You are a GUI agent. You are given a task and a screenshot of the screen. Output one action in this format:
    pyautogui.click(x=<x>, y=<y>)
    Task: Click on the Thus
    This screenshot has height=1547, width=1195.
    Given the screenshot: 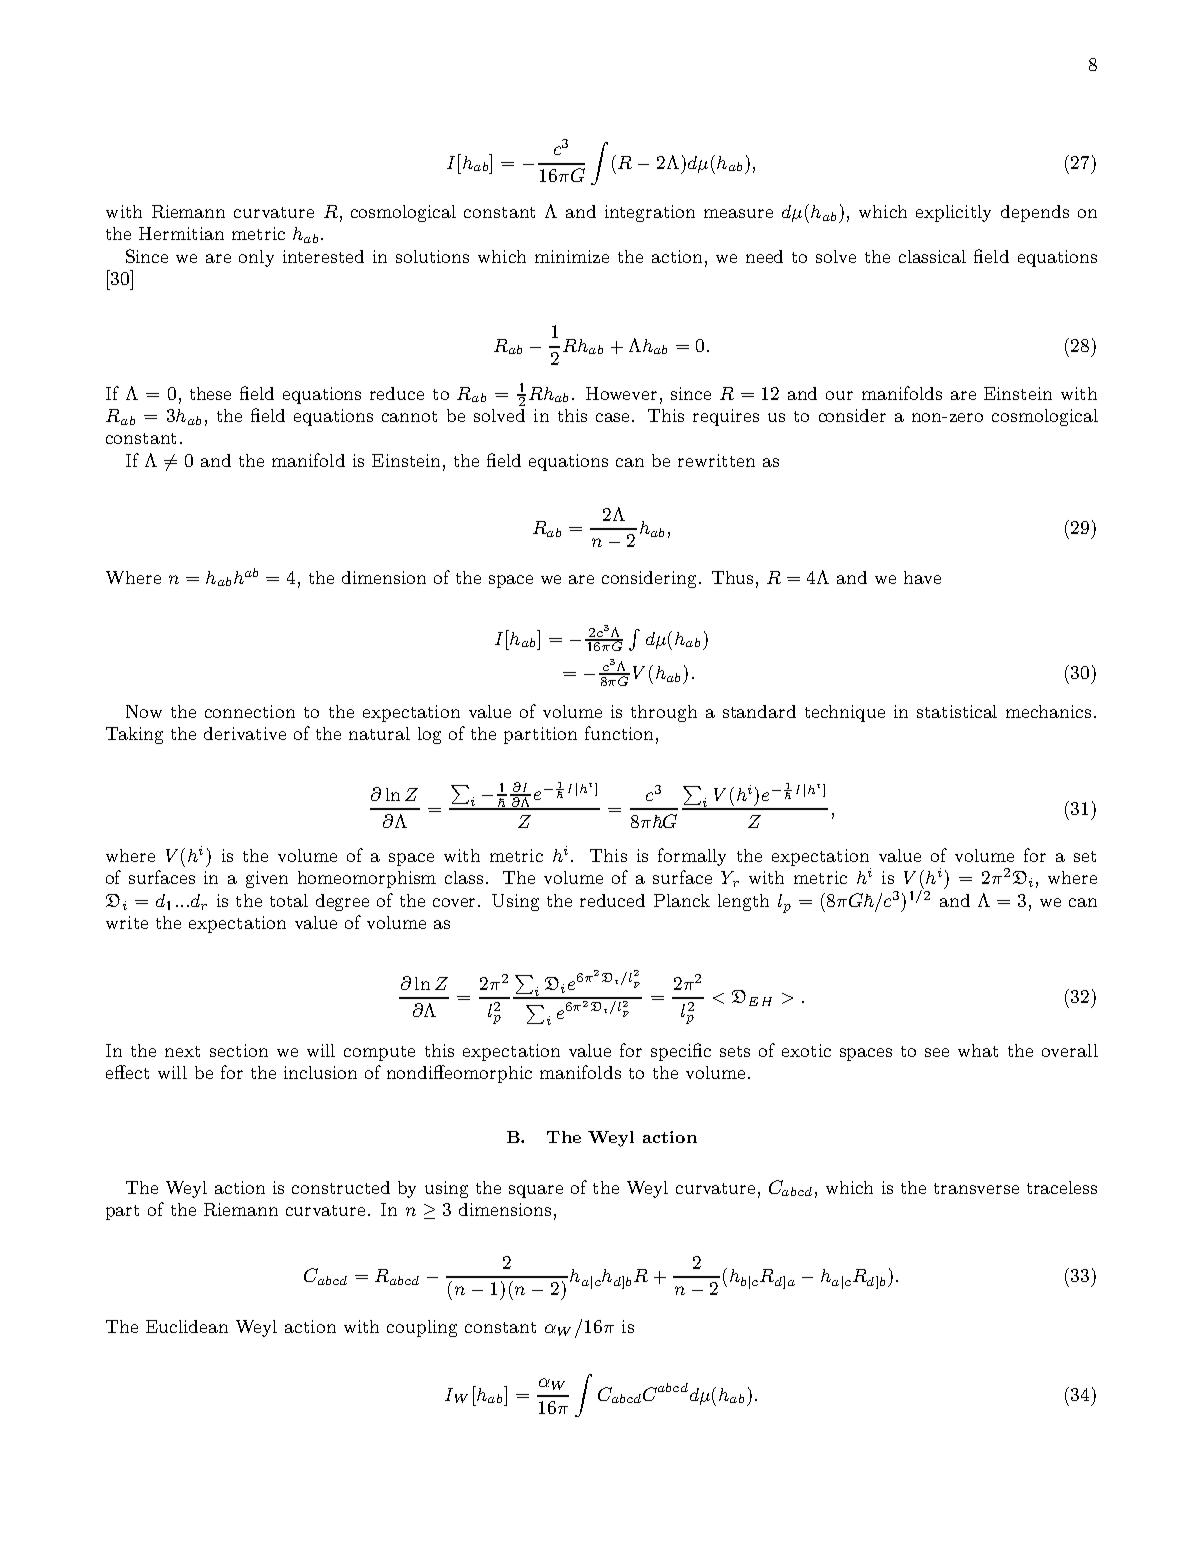 What is the action you would take?
    pyautogui.click(x=732, y=577)
